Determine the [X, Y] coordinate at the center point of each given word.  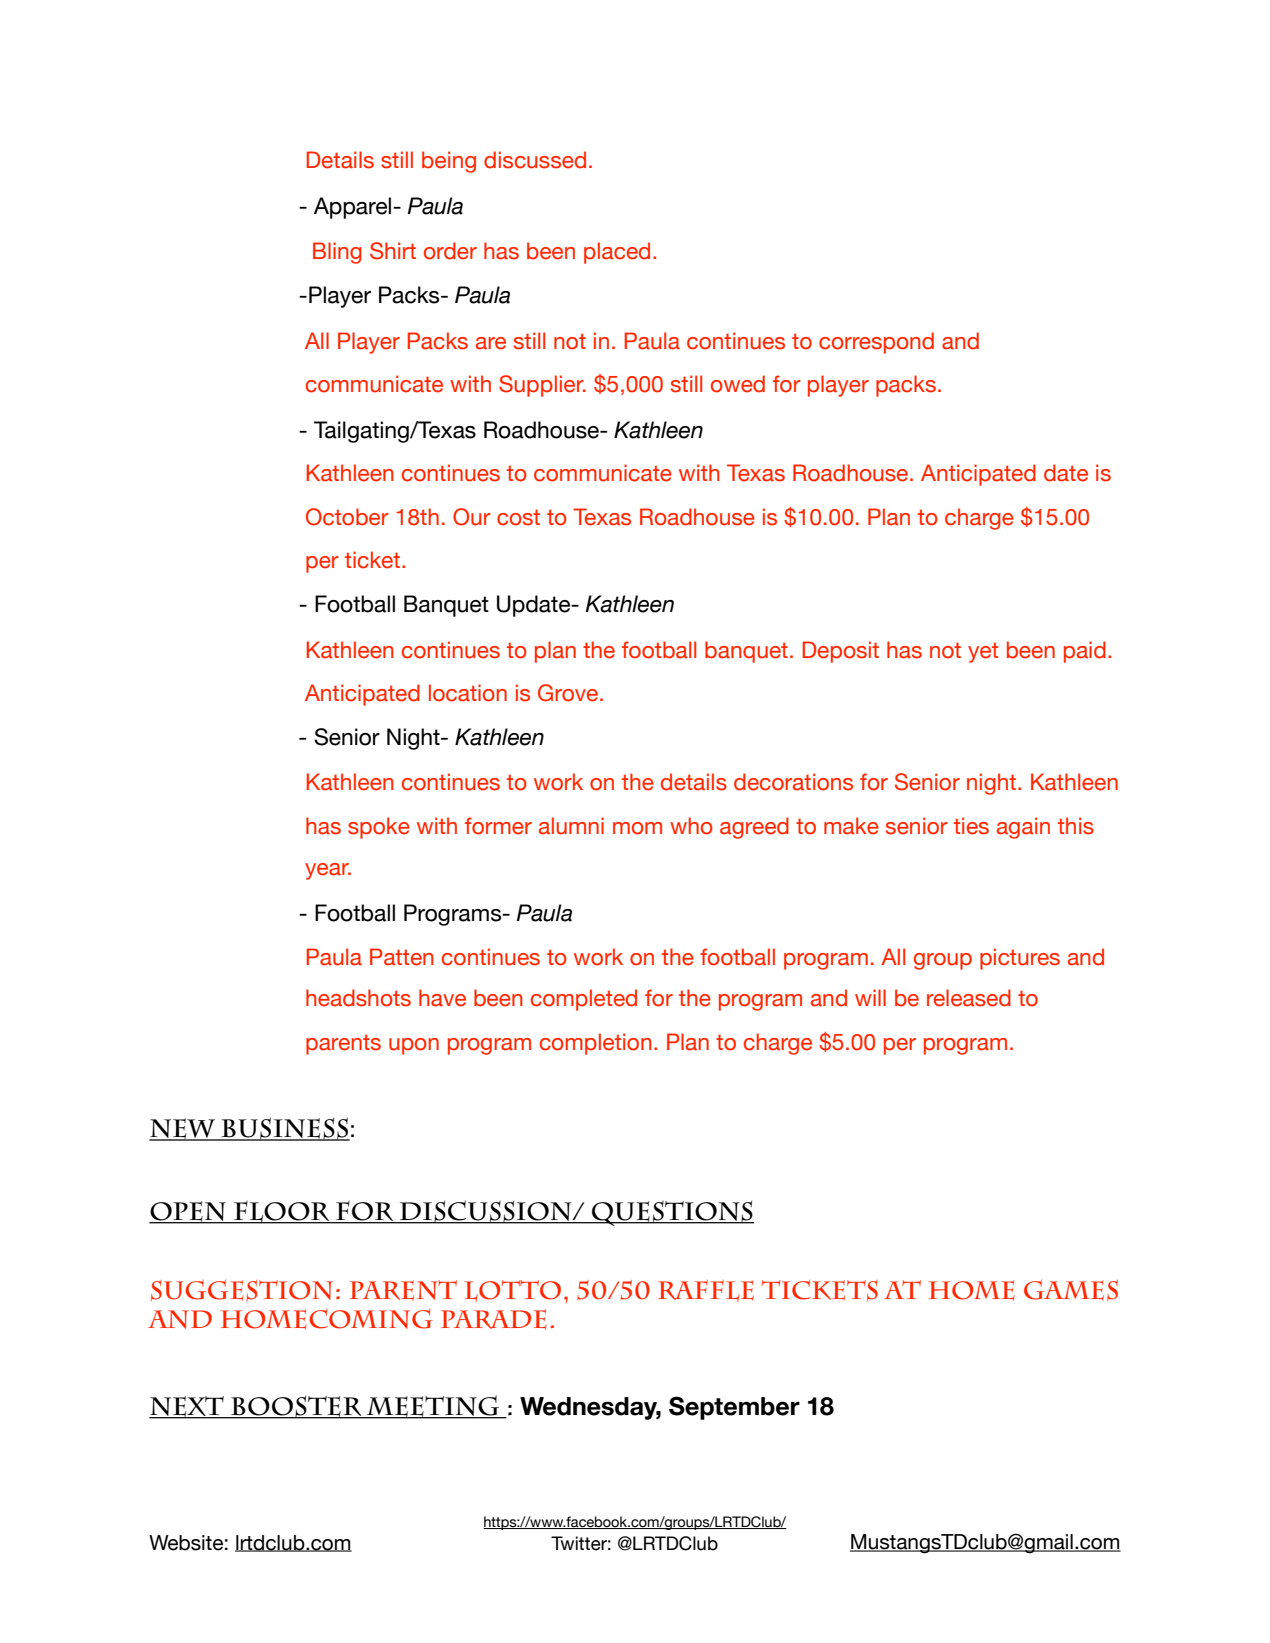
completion [596, 1044]
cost [518, 517]
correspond [876, 343]
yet [983, 652]
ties [971, 826]
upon [414, 1046]
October [347, 517]
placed [617, 253]
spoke [379, 828]
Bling [337, 253]
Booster [296, 1407]
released [969, 998]
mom [637, 828]
